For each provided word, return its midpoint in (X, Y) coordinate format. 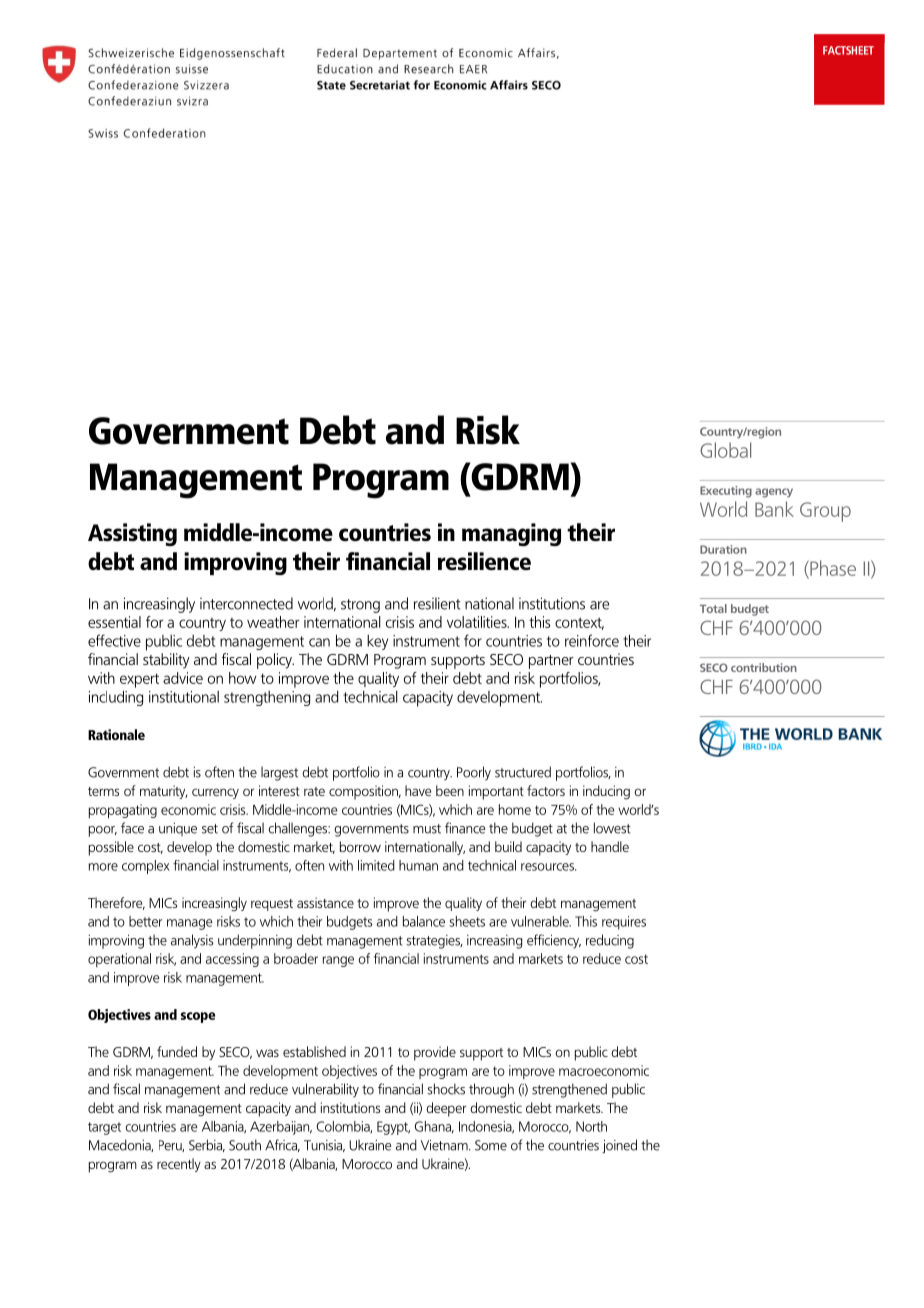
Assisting (132, 534)
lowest (612, 828)
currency (215, 793)
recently (179, 1165)
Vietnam (445, 1145)
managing (511, 534)
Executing (726, 492)
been (450, 790)
